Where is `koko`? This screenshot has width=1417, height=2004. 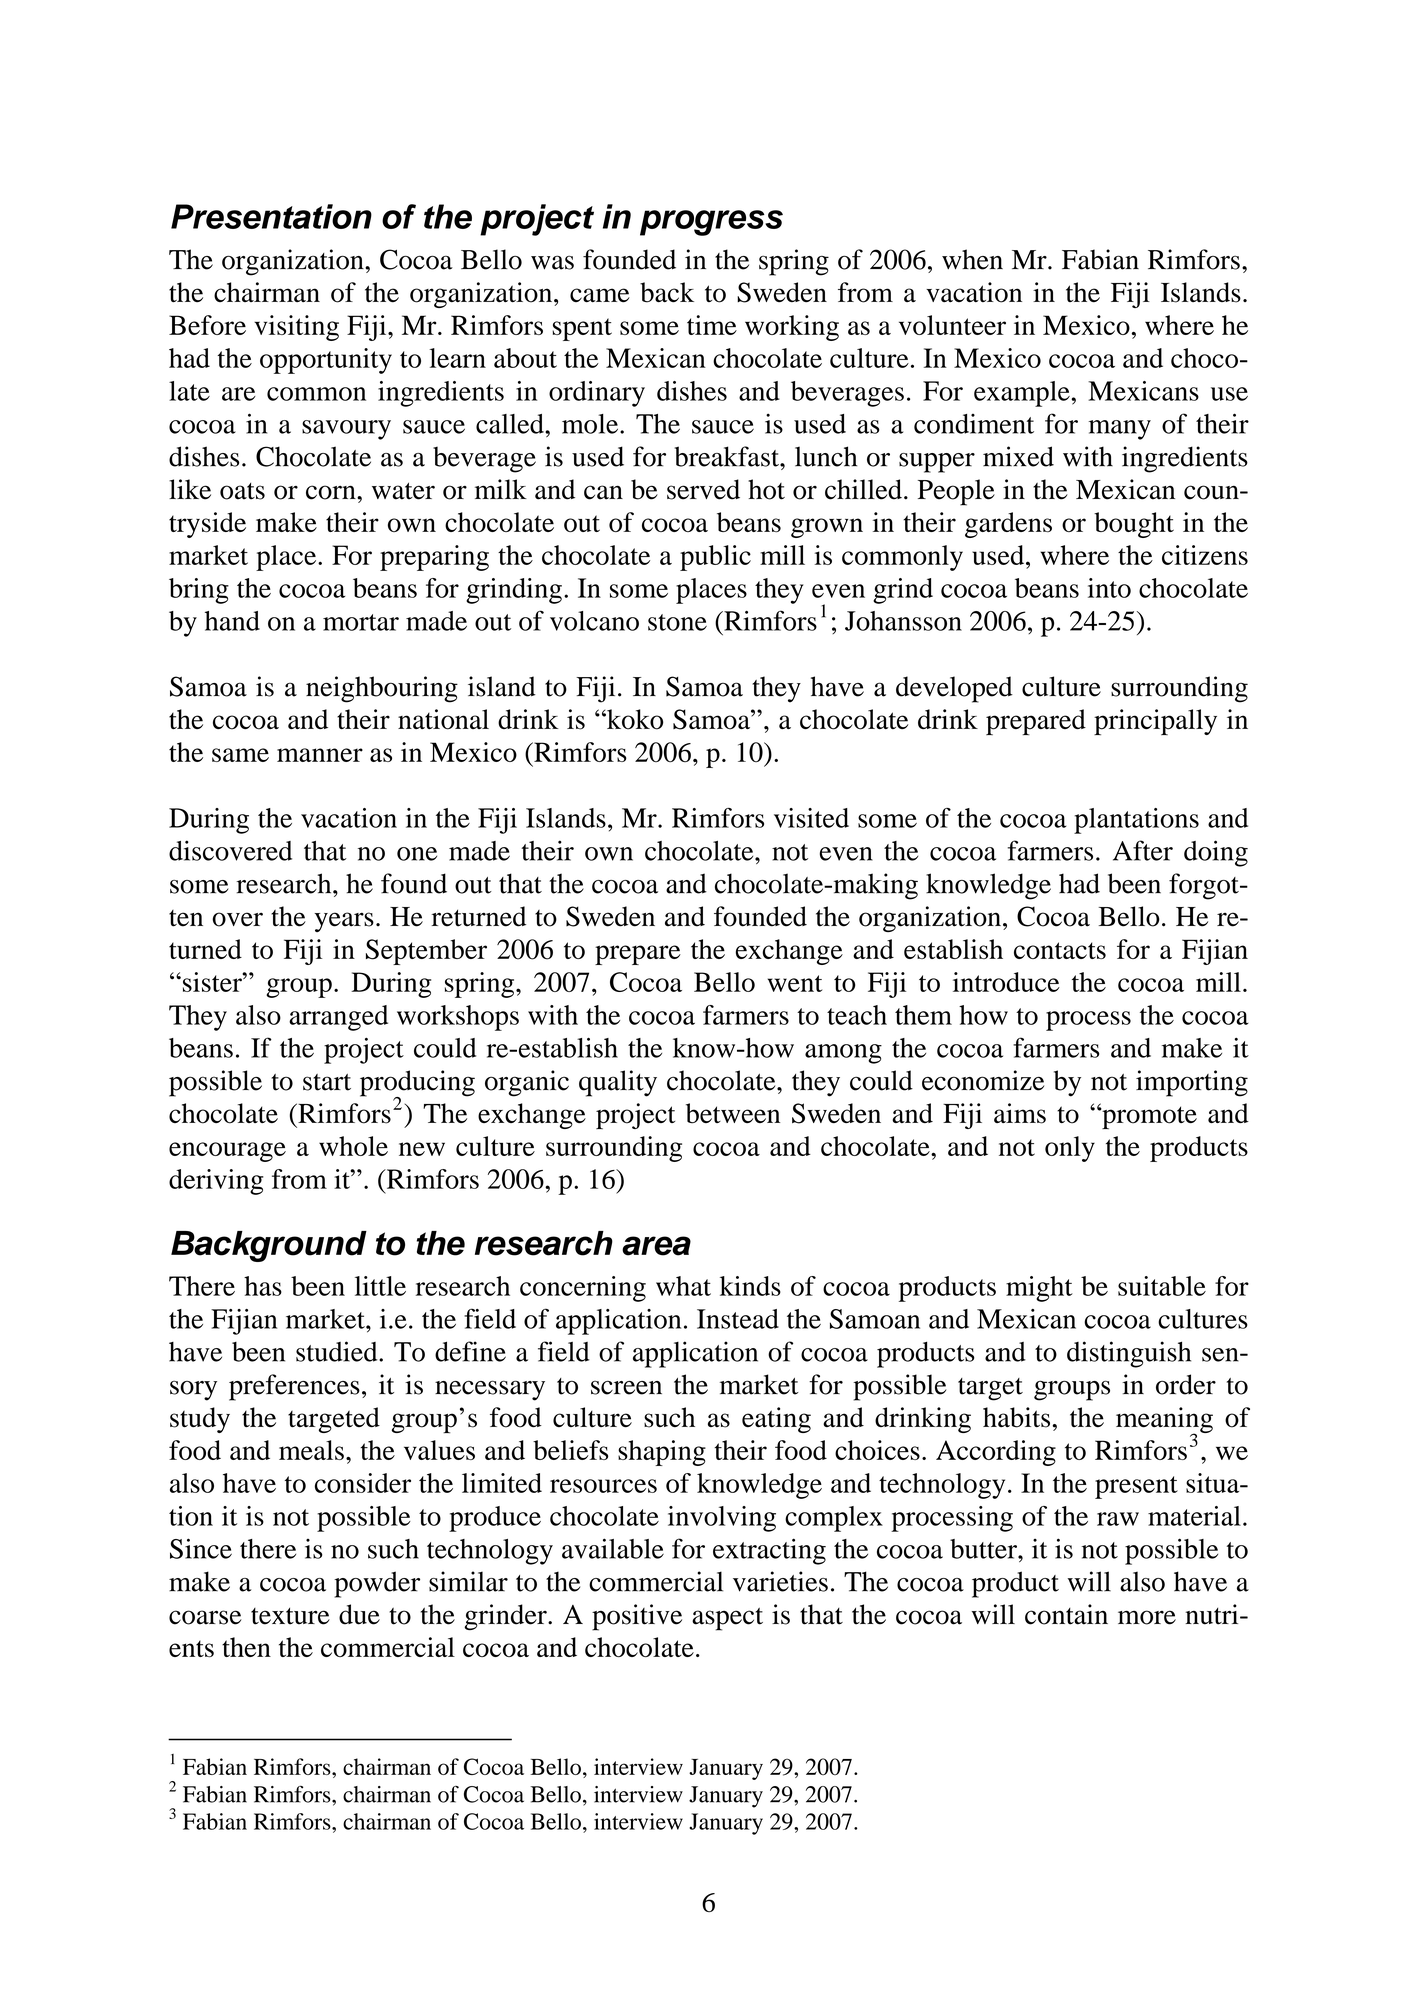 koko is located at coordinates (634, 719).
